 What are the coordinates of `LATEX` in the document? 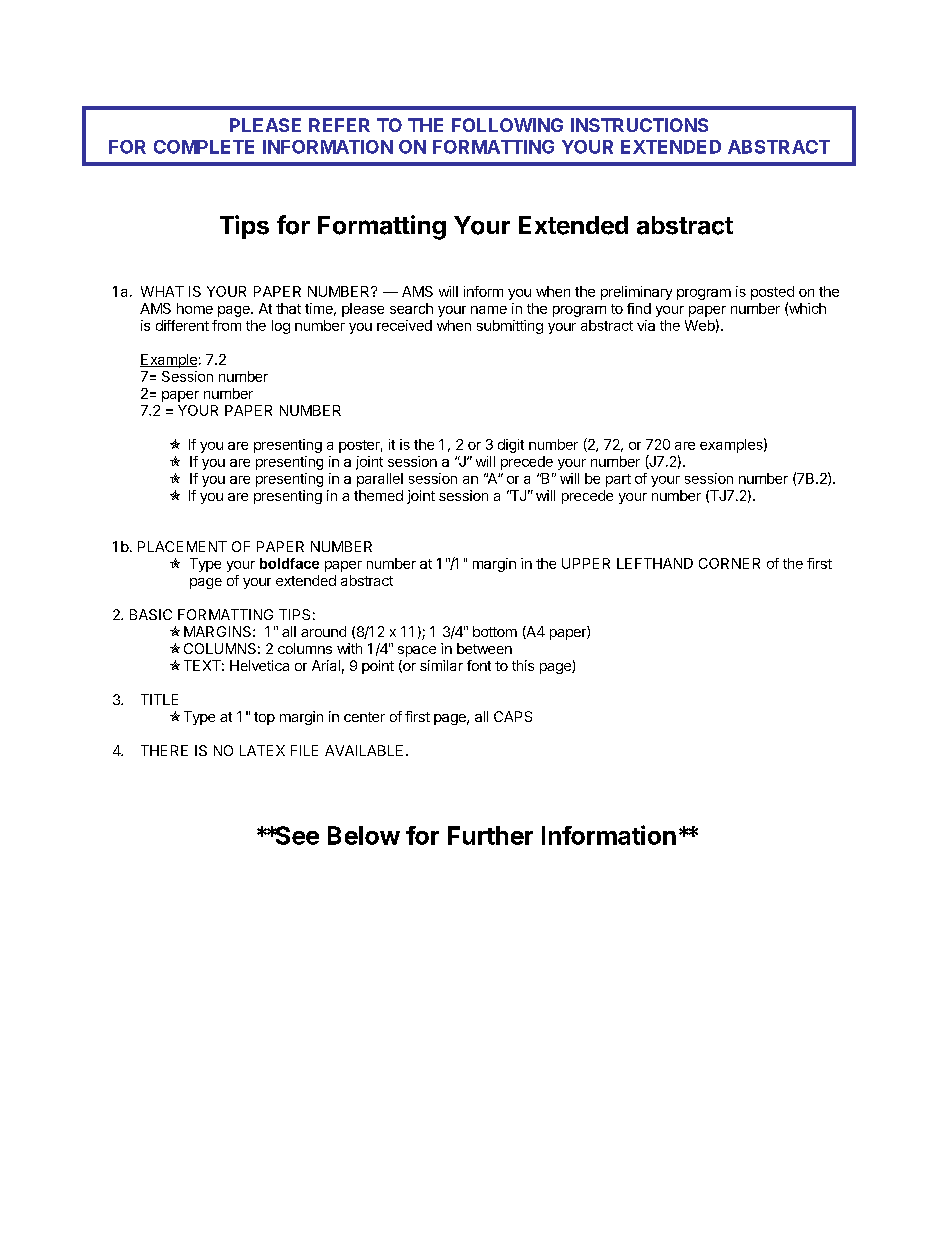 It's located at (262, 750).
